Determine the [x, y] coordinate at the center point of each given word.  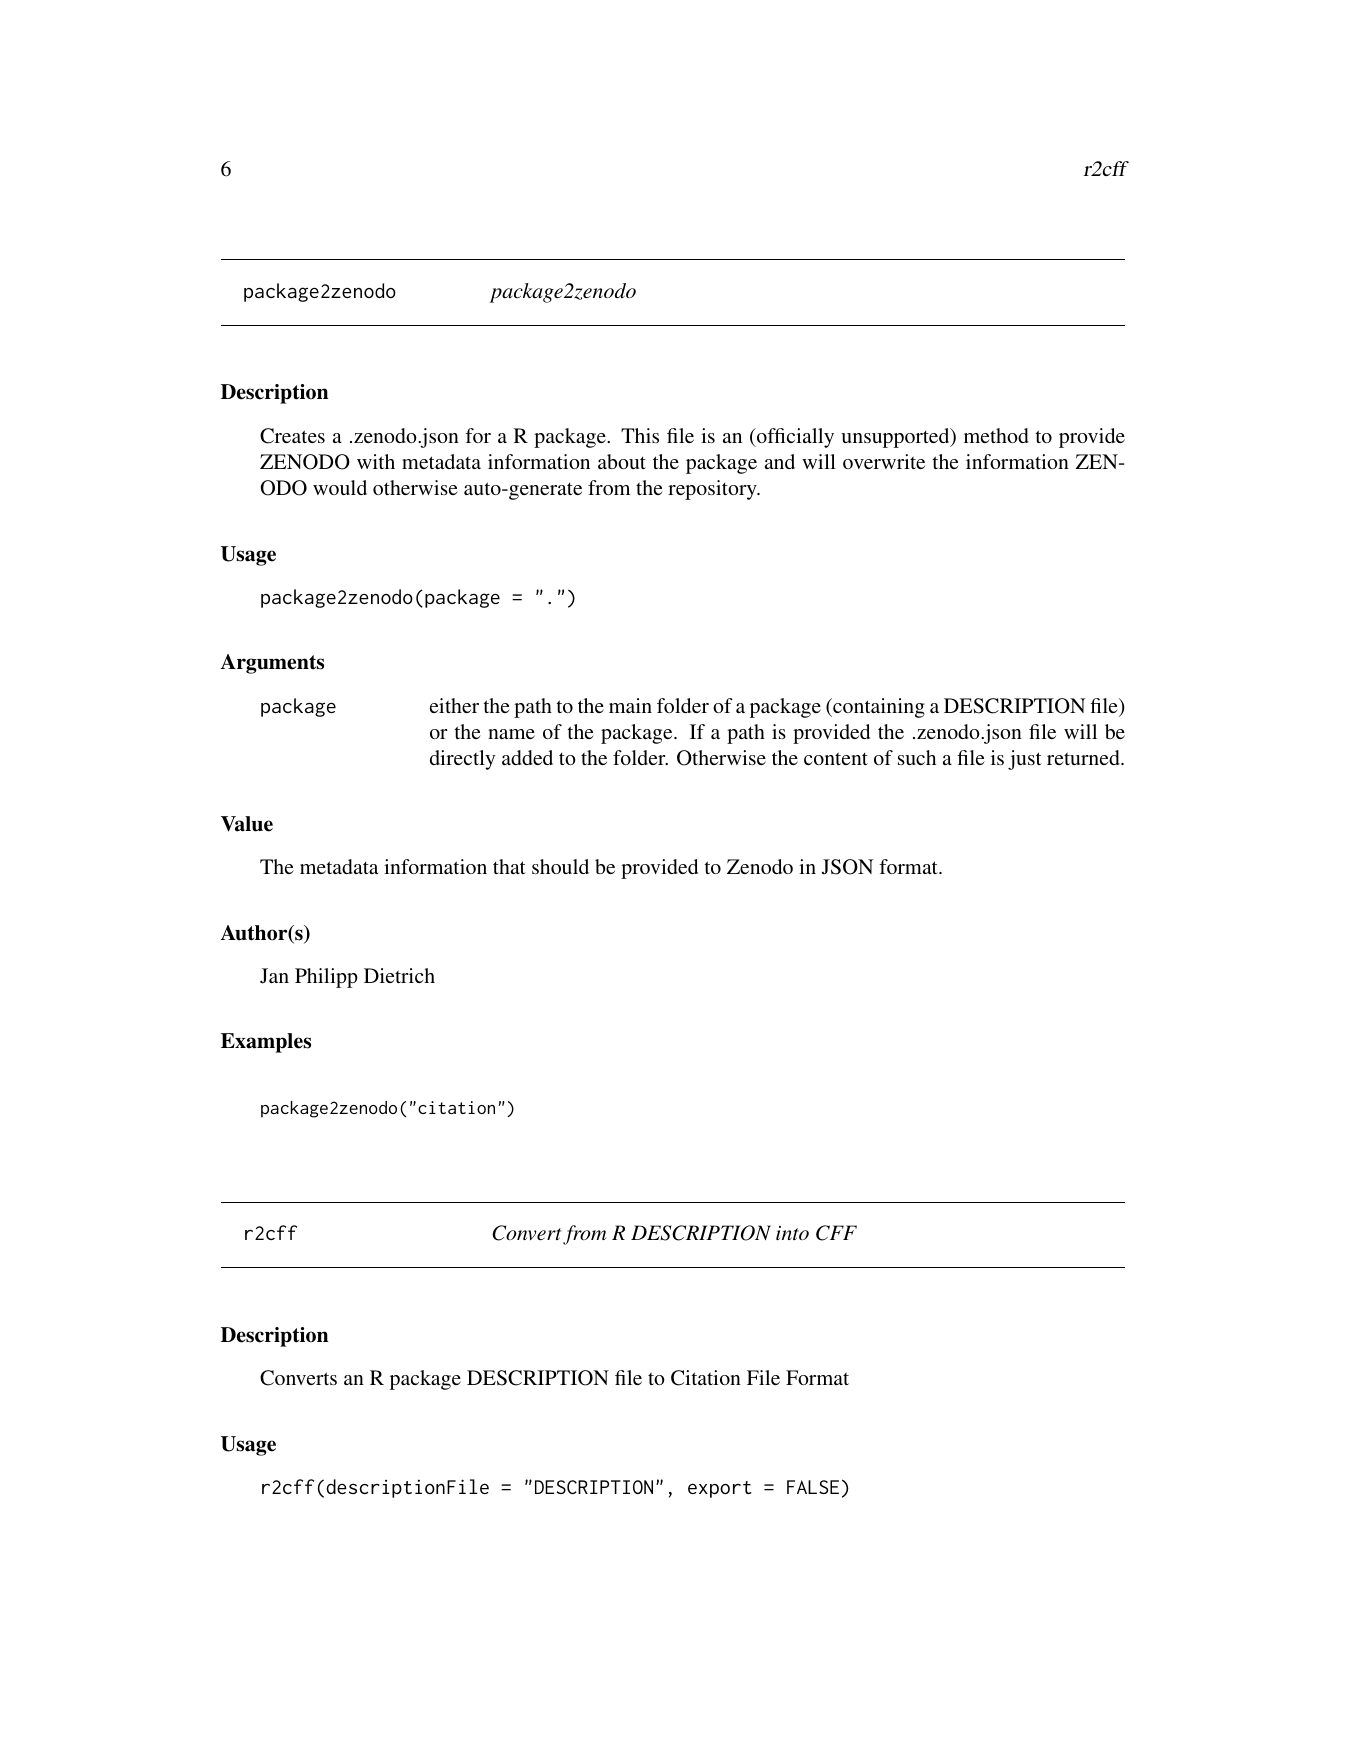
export [720, 1489]
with [376, 461]
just [1025, 760]
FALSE [813, 1487]
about [622, 461]
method [996, 435]
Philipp [326, 978]
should [560, 866]
